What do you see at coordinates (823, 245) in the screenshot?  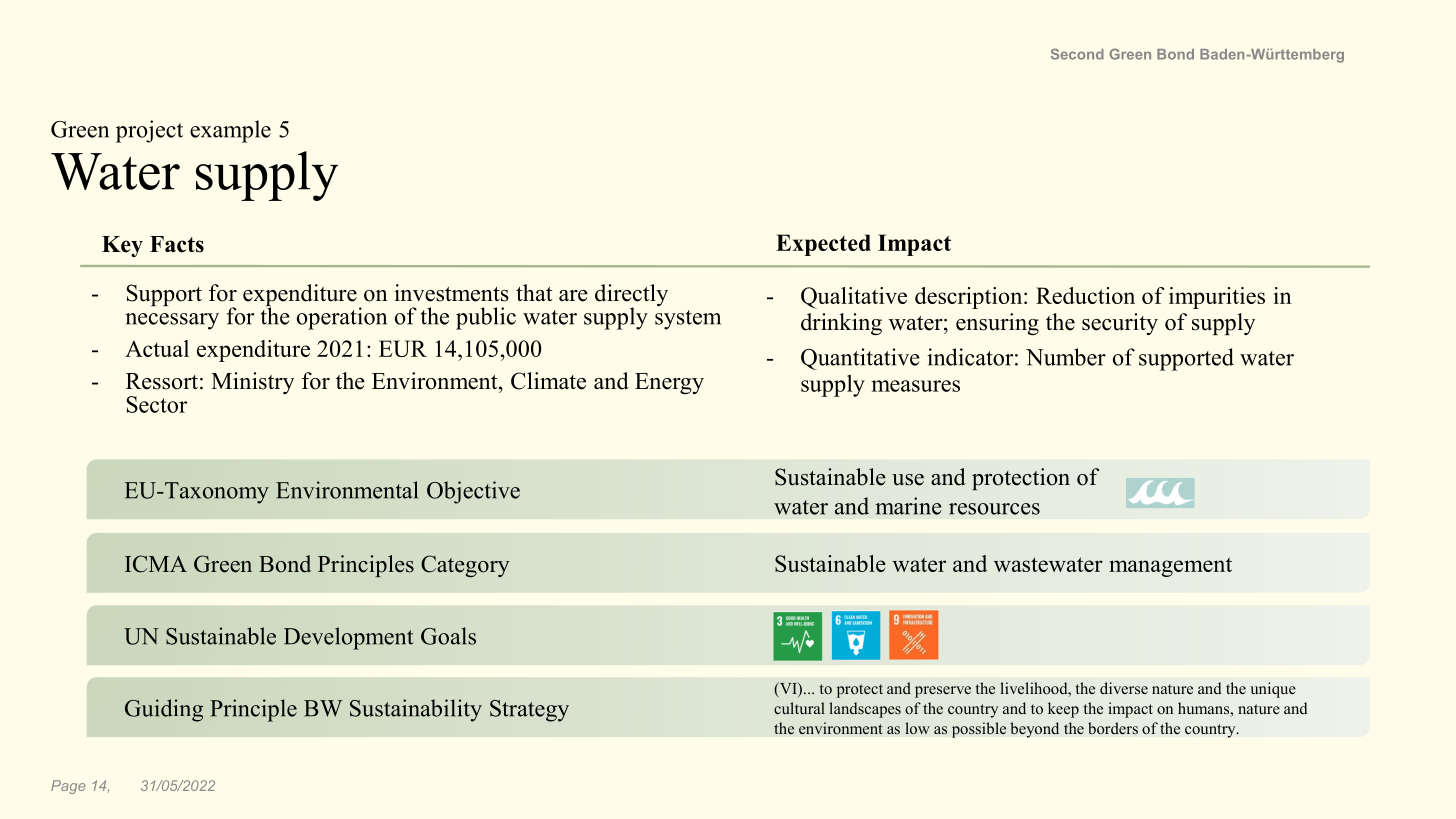 I see `Expected` at bounding box center [823, 245].
